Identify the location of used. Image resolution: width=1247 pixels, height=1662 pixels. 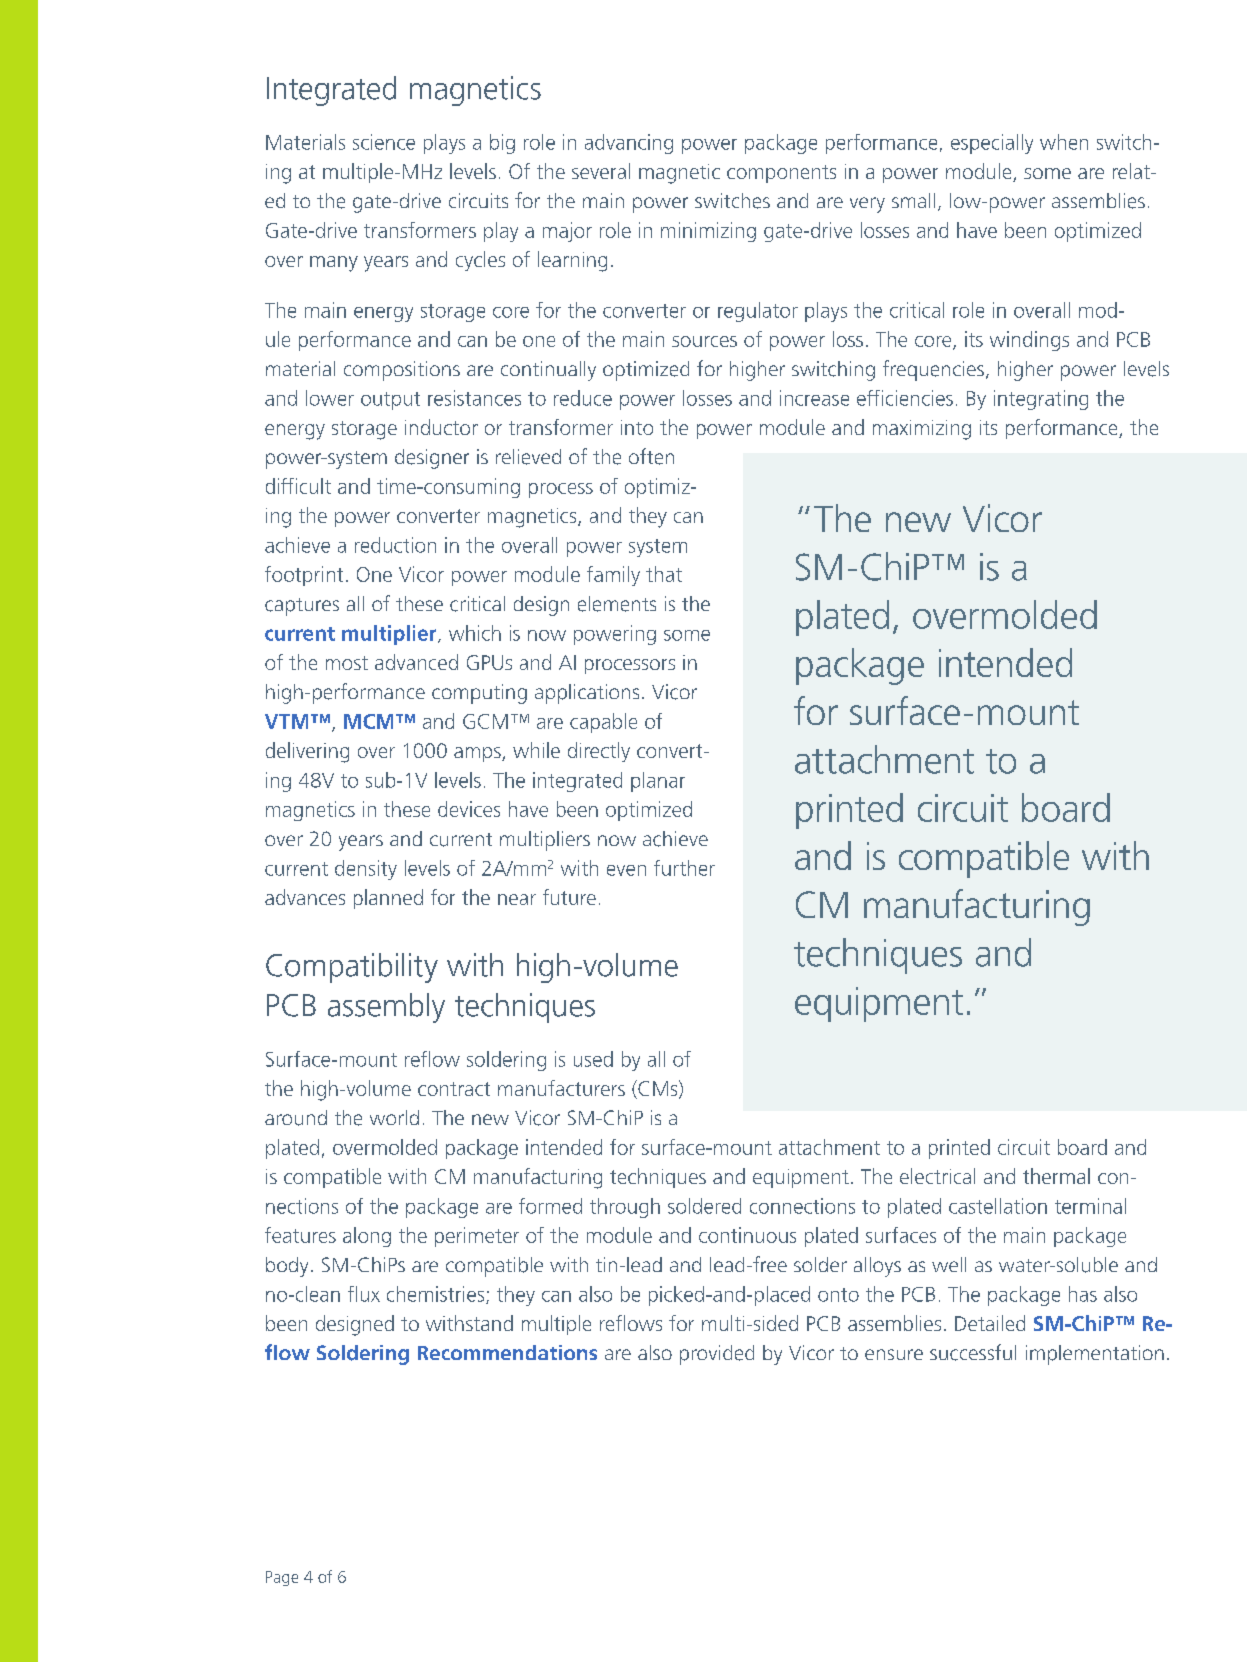
(593, 1059).
